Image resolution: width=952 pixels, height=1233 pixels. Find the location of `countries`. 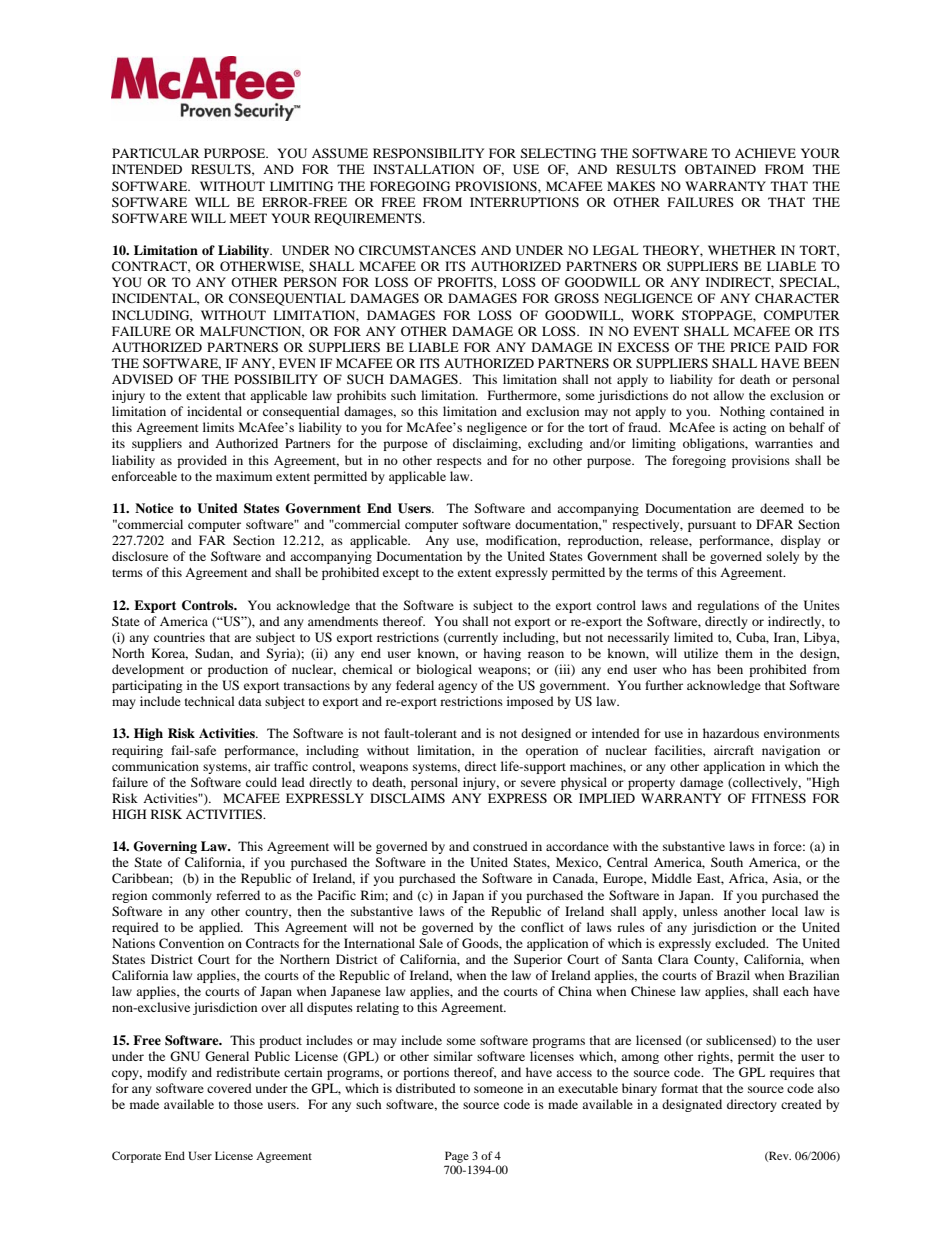

countries is located at coordinates (179, 637).
